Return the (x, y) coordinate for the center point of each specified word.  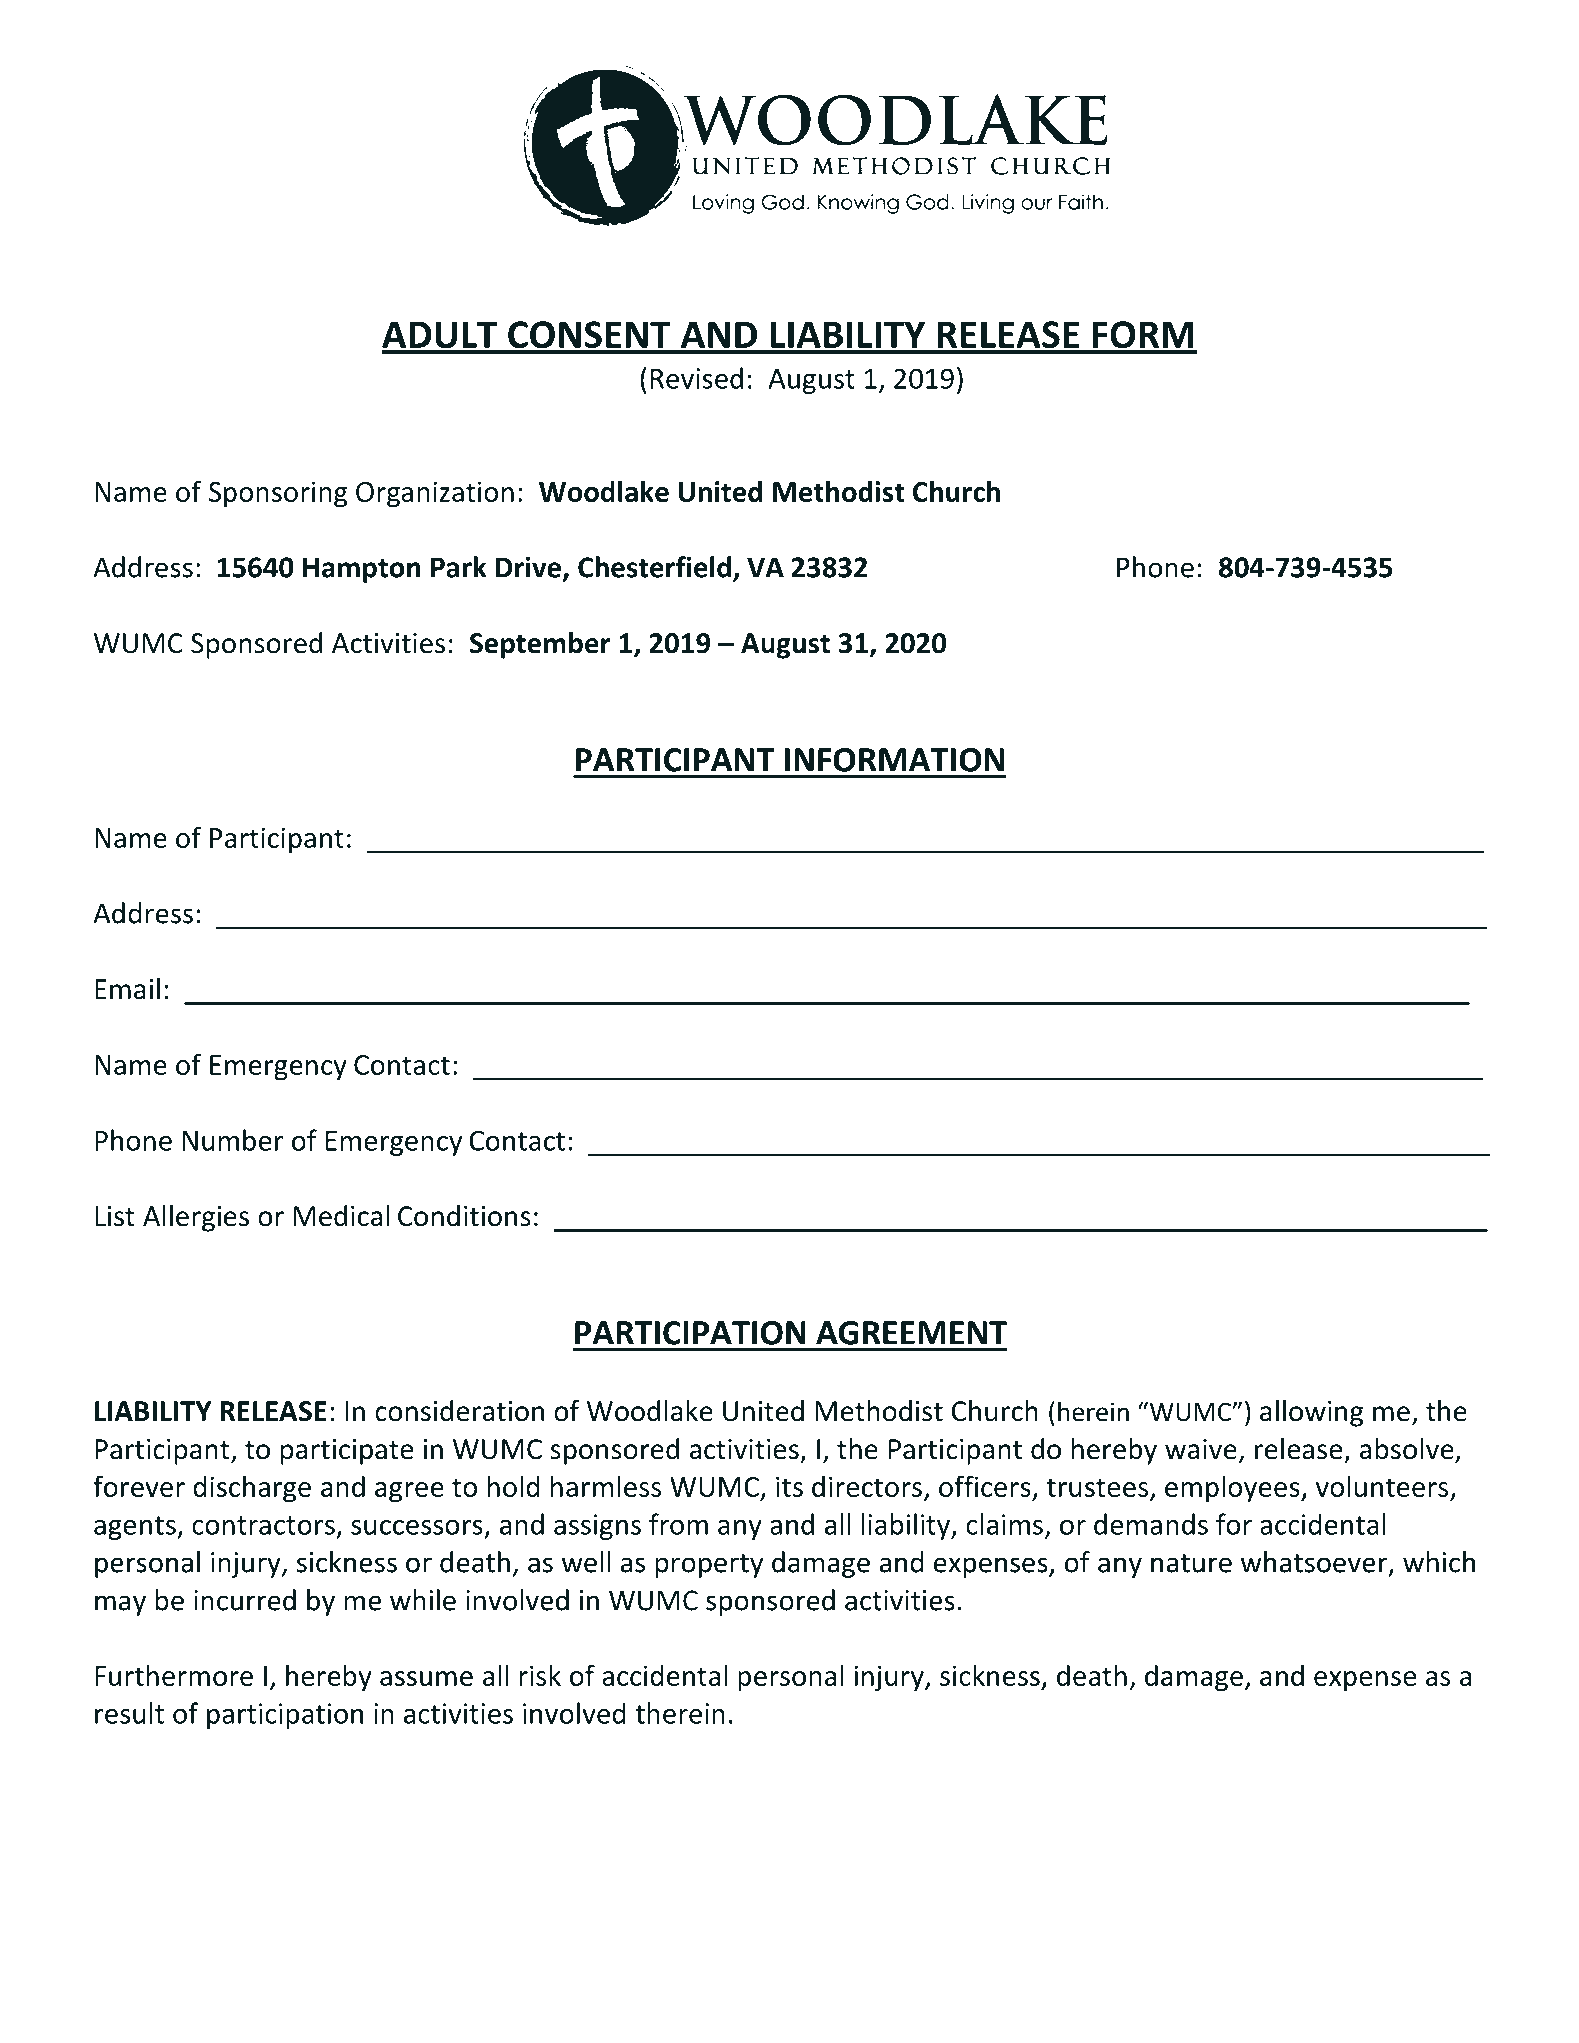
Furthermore (174, 1675)
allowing (1311, 1413)
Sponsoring (278, 494)
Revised (697, 378)
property (709, 1566)
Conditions (464, 1216)
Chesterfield (654, 567)
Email (127, 989)
